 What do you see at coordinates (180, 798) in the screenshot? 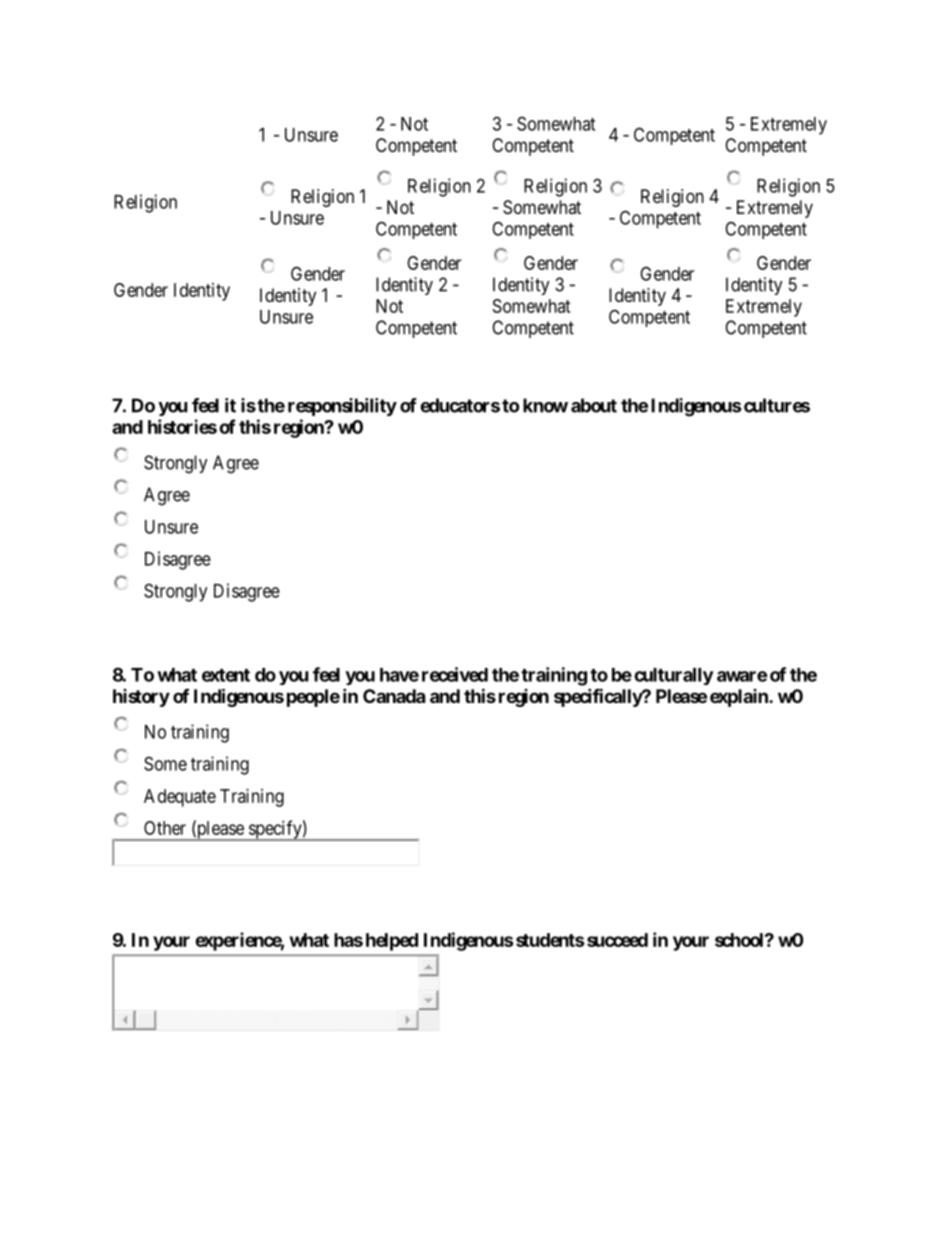
I see `Adequate` at bounding box center [180, 798].
